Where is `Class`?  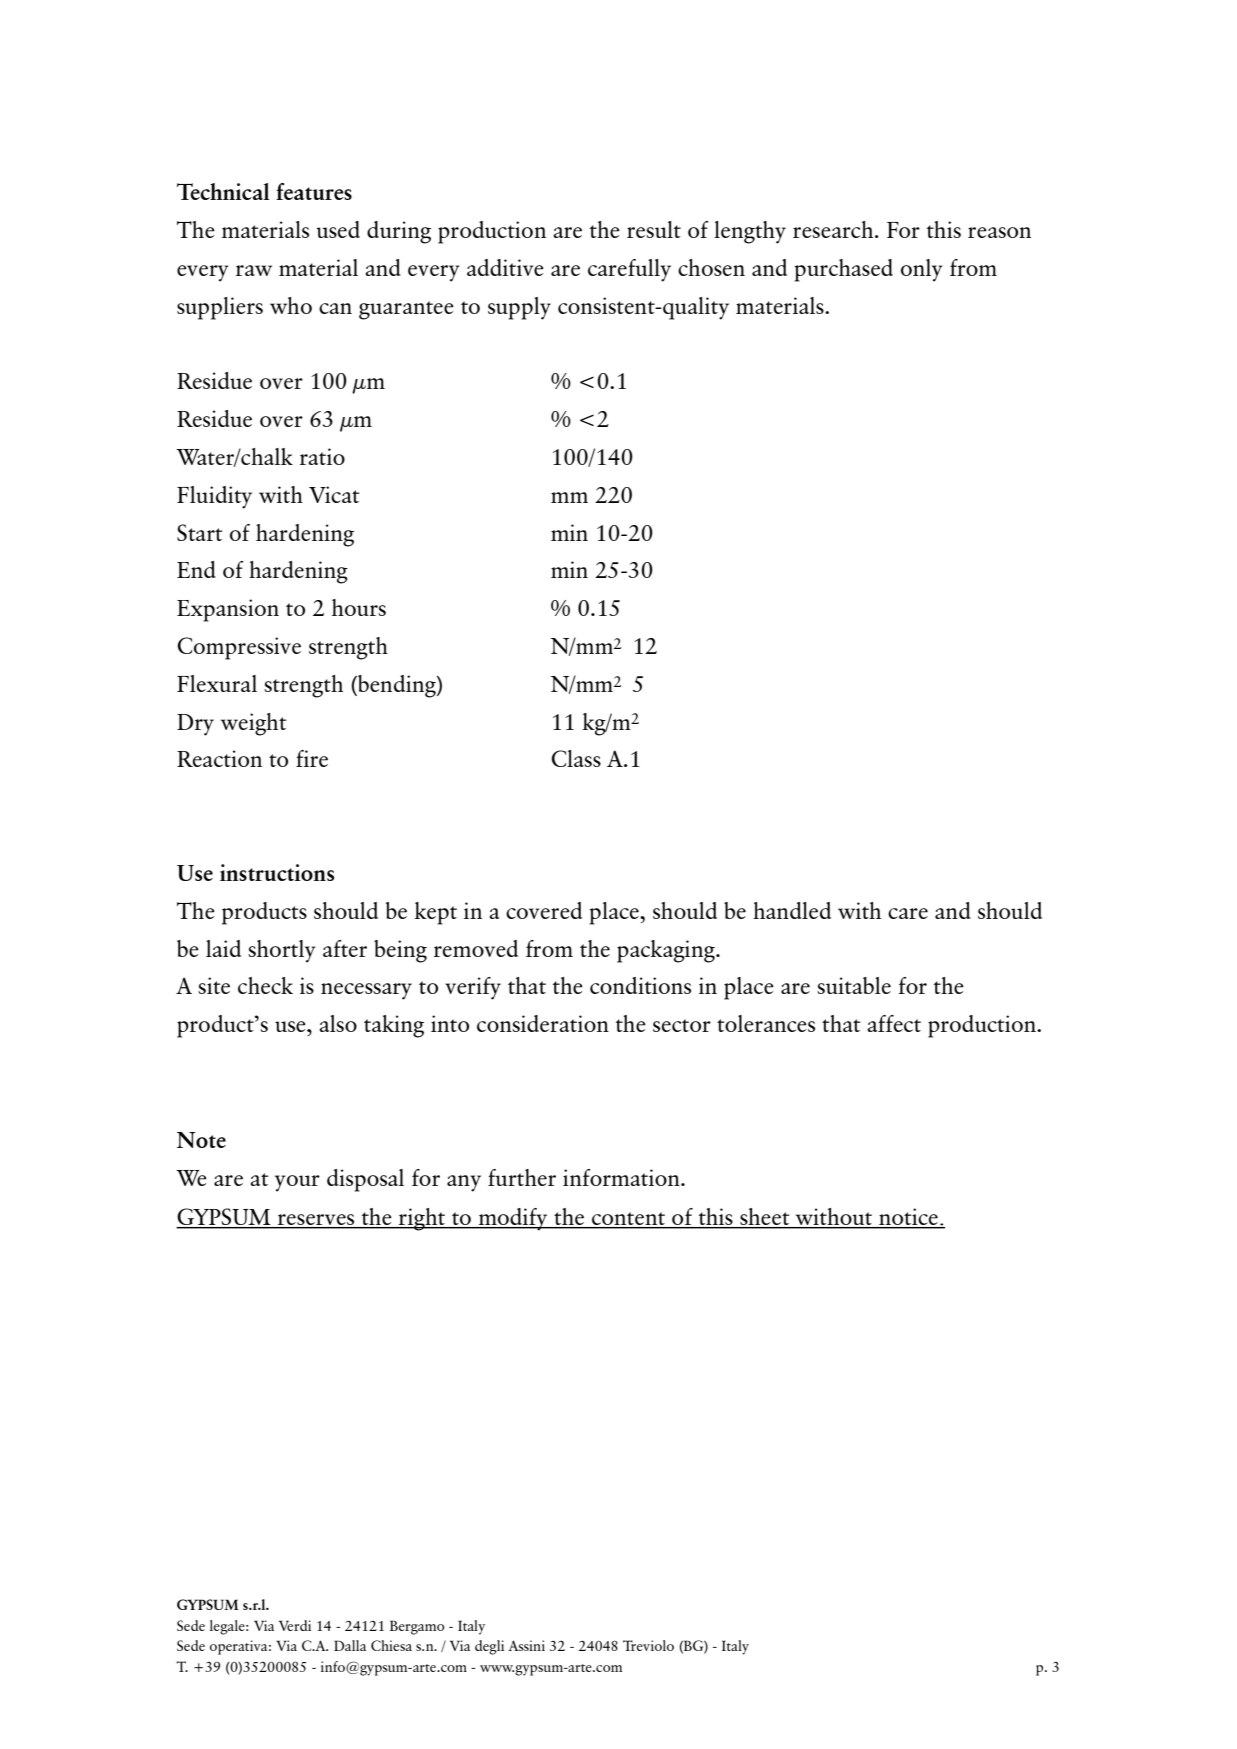 Class is located at coordinates (576, 758).
